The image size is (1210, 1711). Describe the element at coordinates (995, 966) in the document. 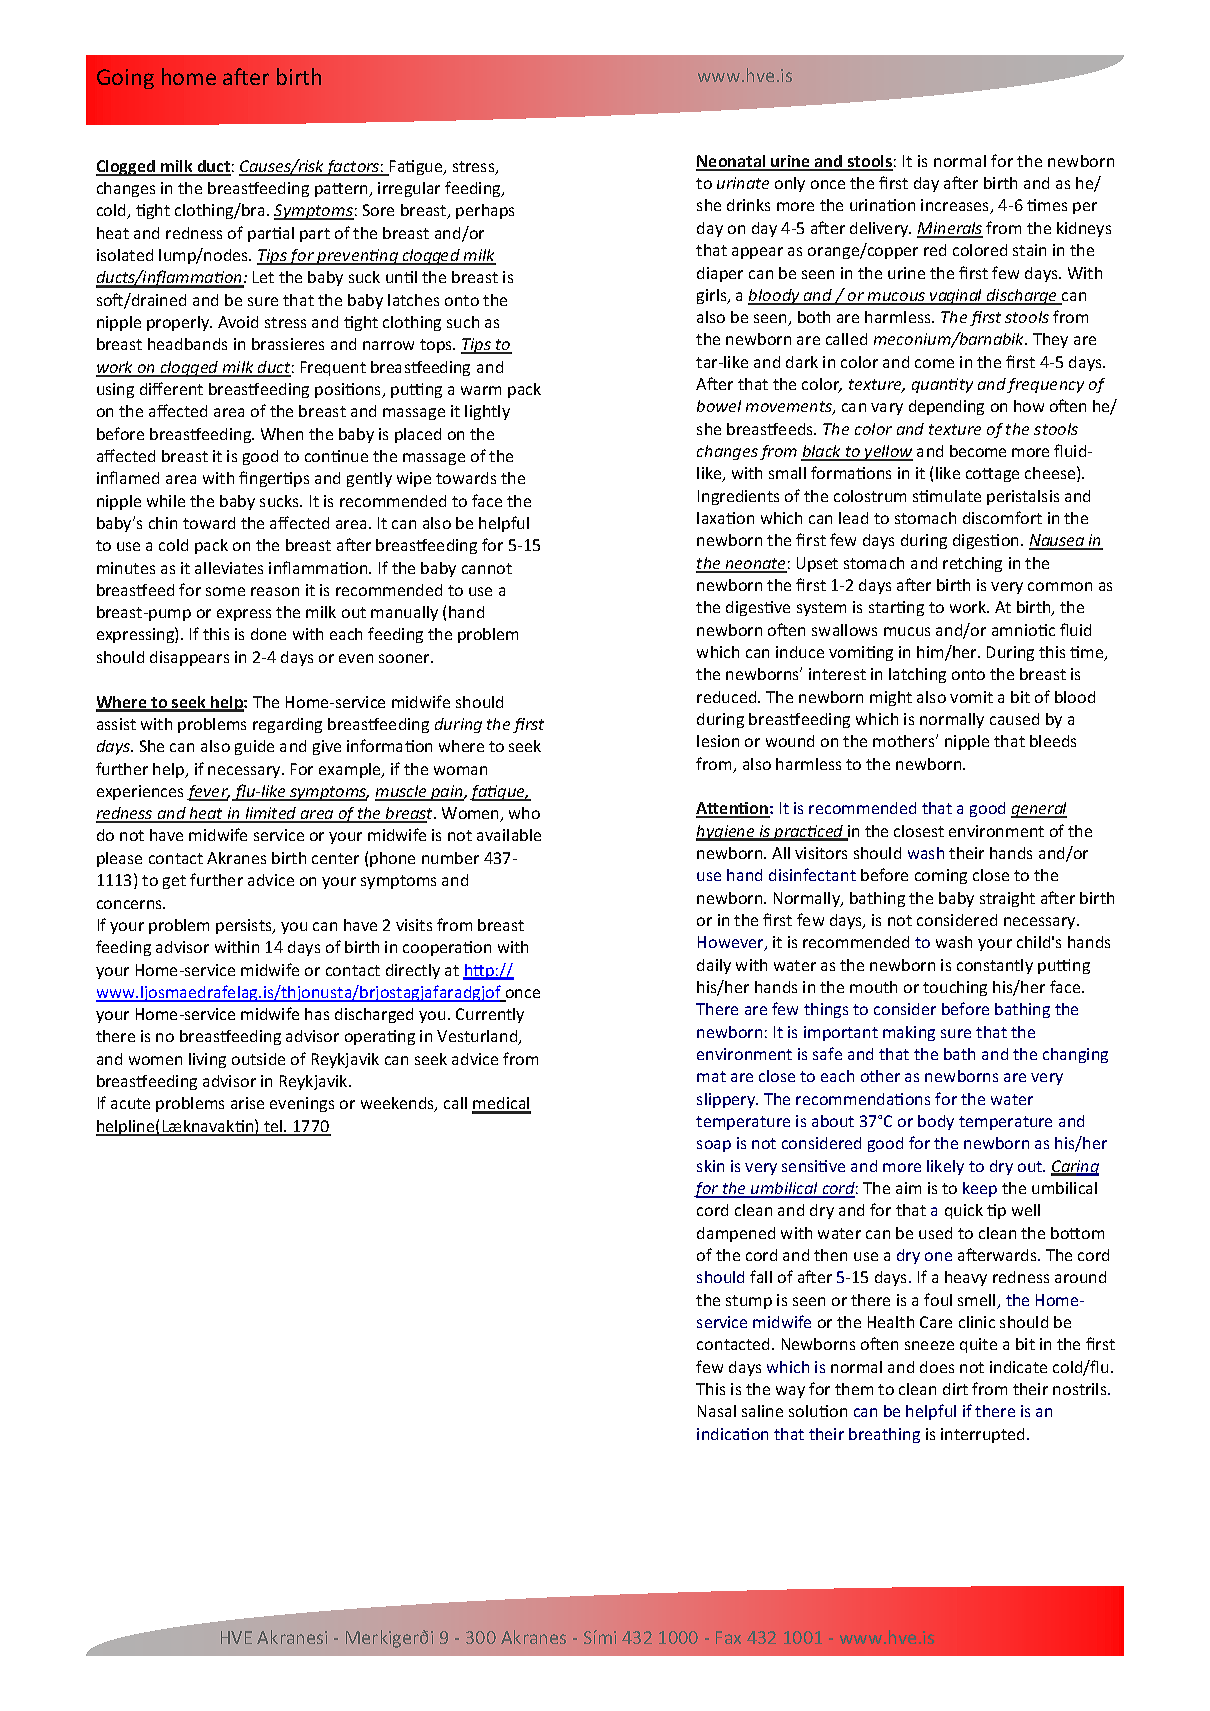

I see `constantly` at that location.
